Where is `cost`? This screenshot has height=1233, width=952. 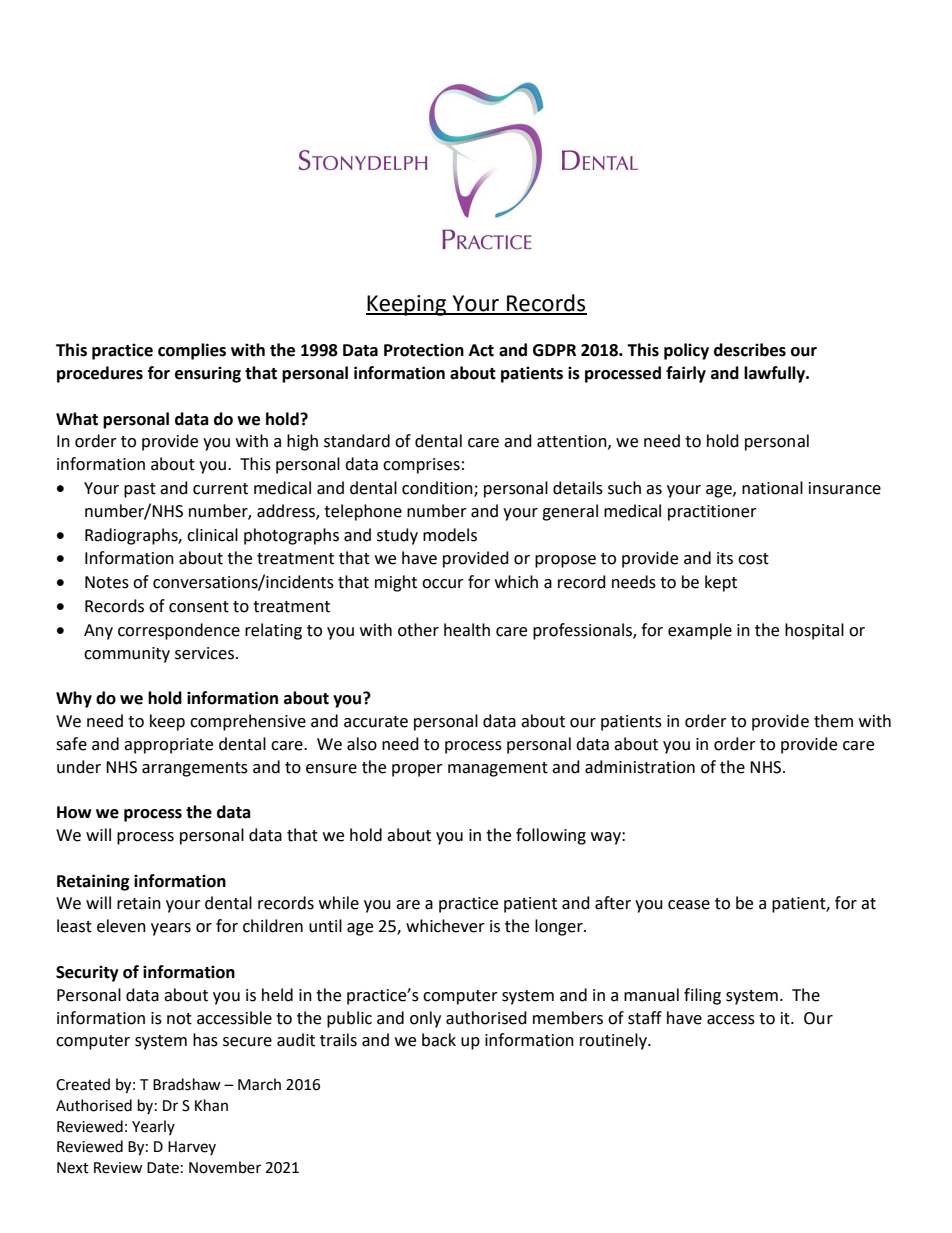
cost is located at coordinates (753, 559).
